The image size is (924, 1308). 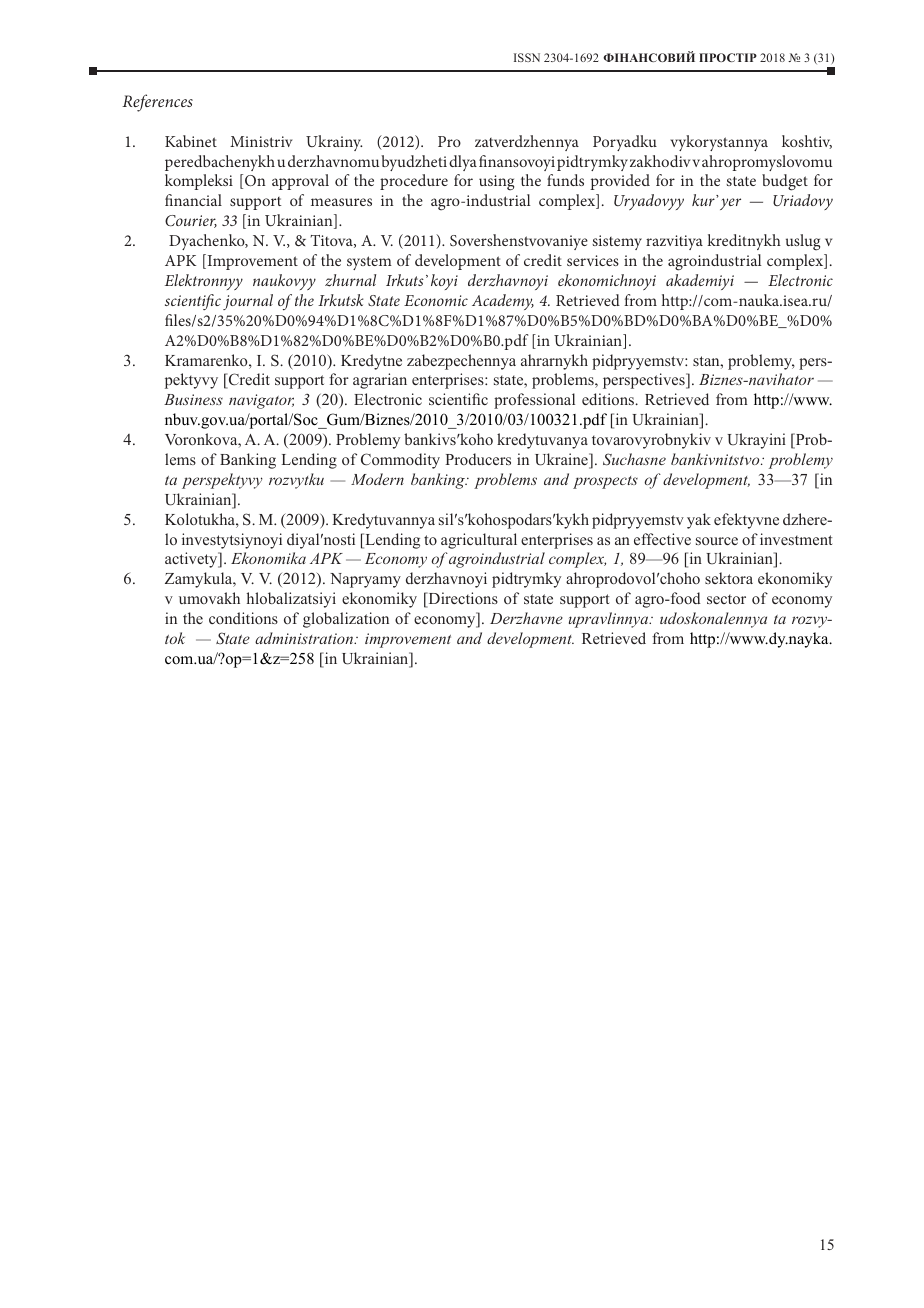 What do you see at coordinates (157, 103) in the document?
I see `References` at bounding box center [157, 103].
